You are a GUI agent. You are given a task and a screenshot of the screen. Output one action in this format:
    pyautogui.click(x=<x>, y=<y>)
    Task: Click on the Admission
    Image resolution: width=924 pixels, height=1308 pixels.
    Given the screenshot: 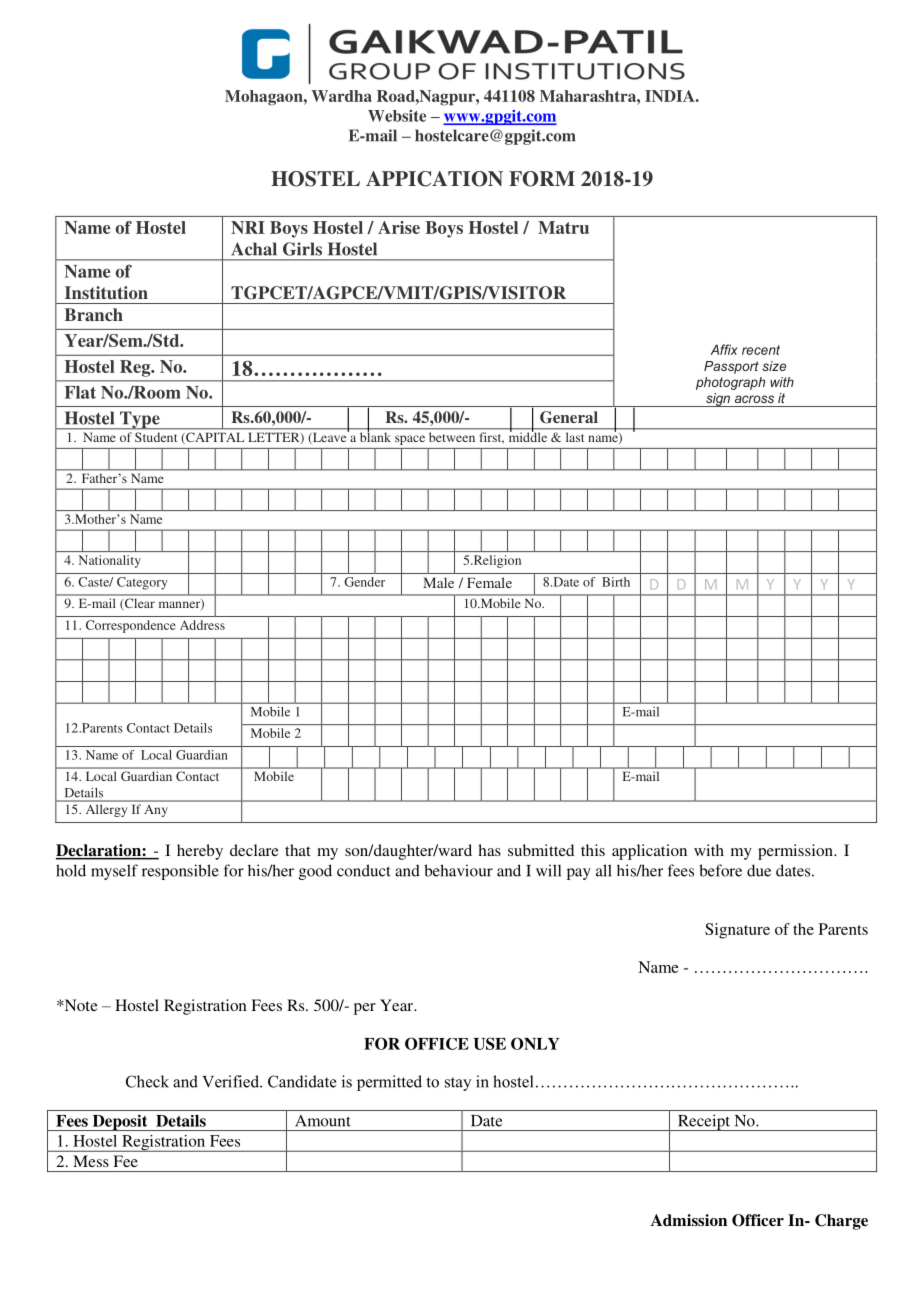 What is the action you would take?
    pyautogui.click(x=689, y=1220)
